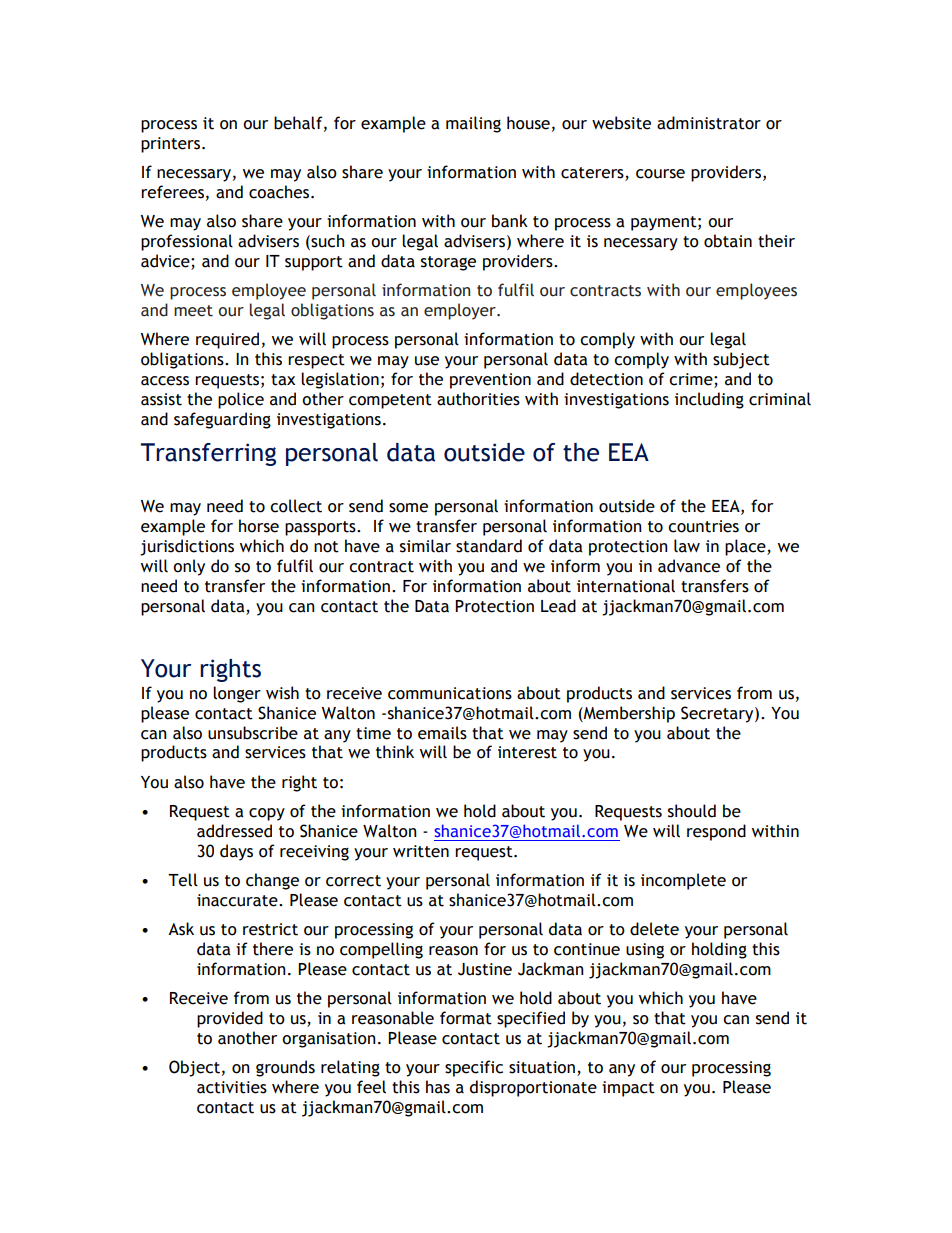  What do you see at coordinates (473, 124) in the document?
I see `mailing` at bounding box center [473, 124].
